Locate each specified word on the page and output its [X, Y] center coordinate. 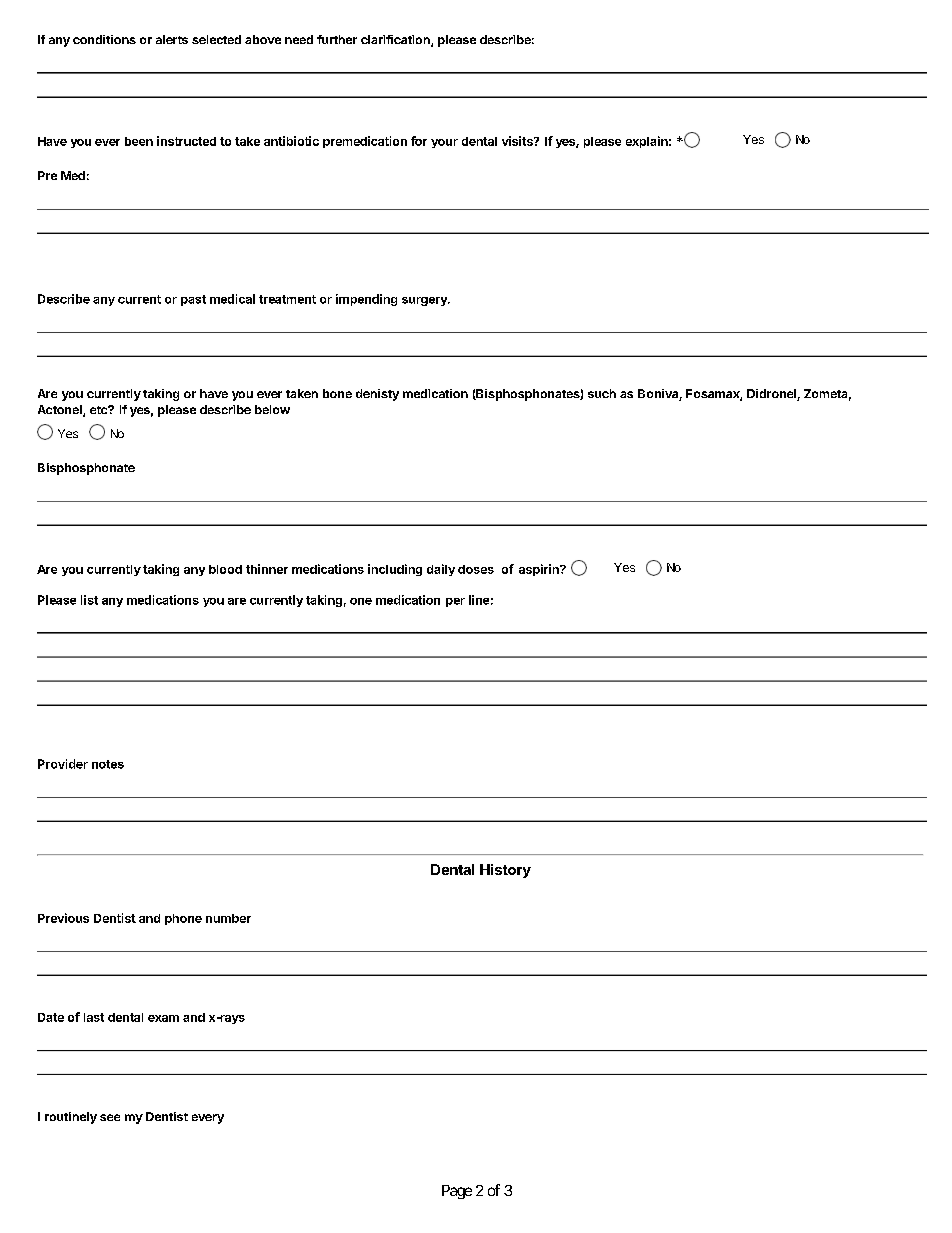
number [228, 918]
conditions [104, 39]
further [337, 39]
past [193, 300]
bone [337, 393]
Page [457, 1192]
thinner [267, 569]
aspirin [540, 570]
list [89, 600]
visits [518, 141]
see [110, 1117]
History [505, 871]
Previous [63, 918]
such [602, 393]
